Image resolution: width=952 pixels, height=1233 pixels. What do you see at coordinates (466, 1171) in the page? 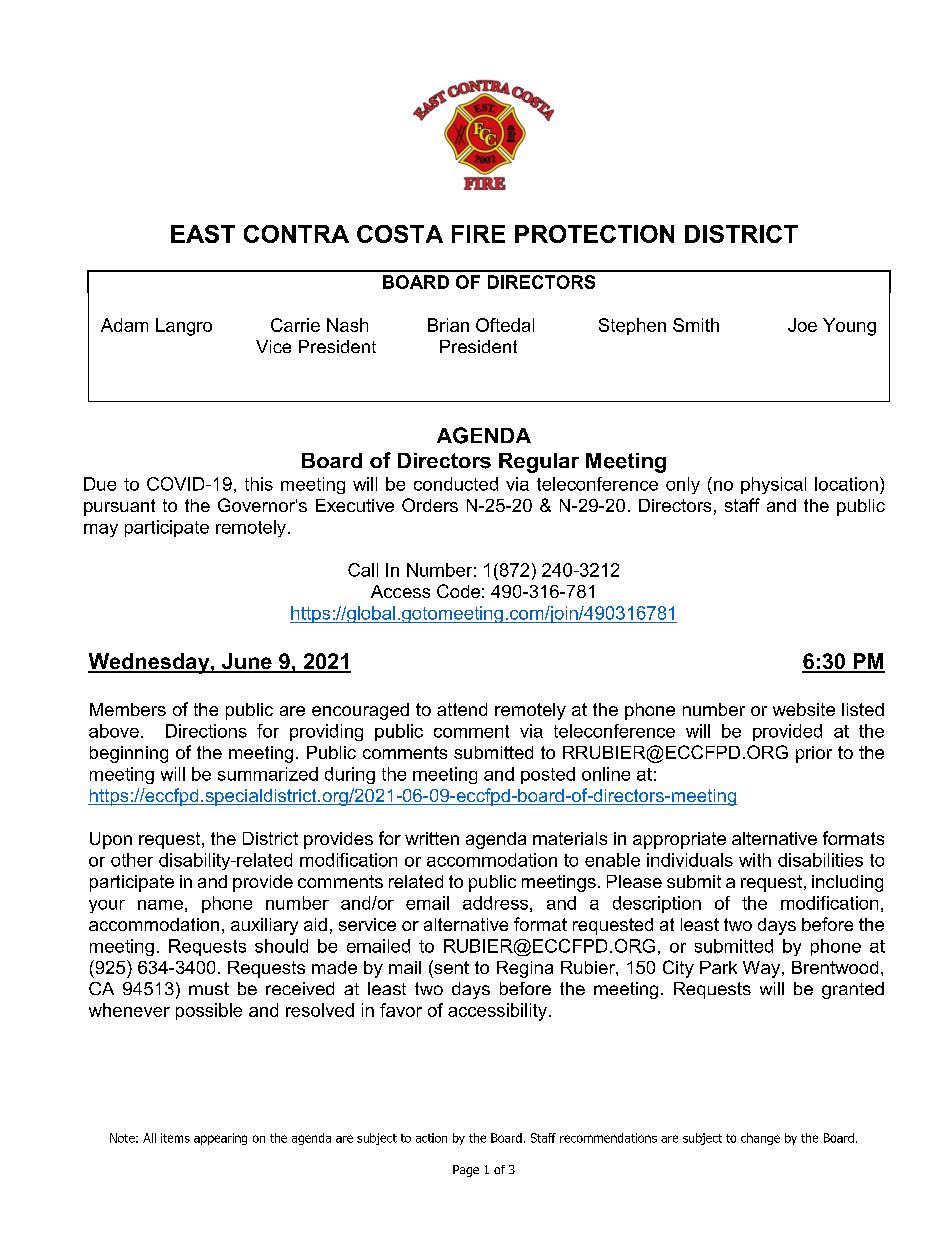
I see `Page` at bounding box center [466, 1171].
